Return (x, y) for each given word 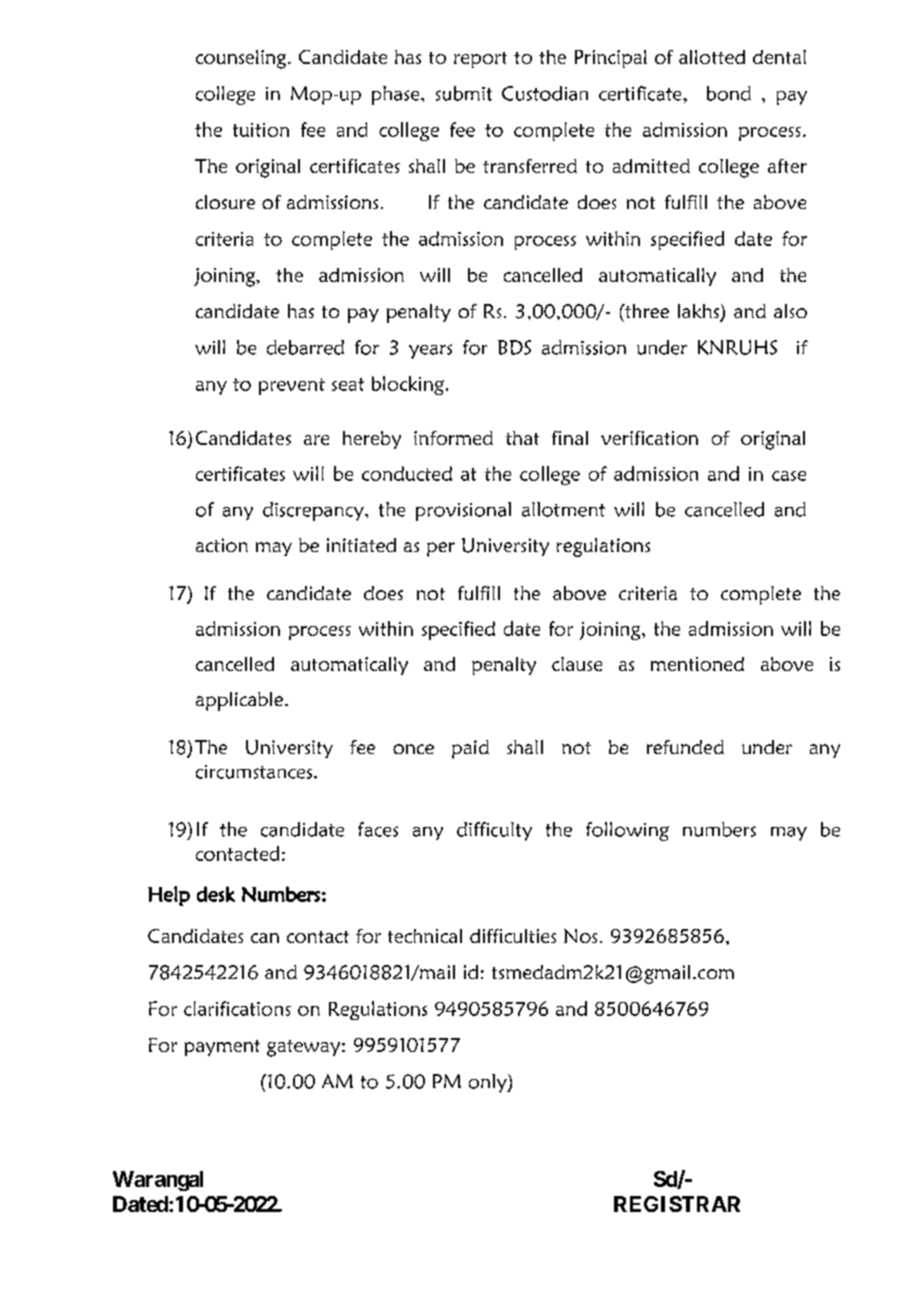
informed (453, 438)
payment (222, 1048)
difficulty (494, 831)
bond (729, 93)
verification (649, 438)
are (316, 440)
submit (464, 93)
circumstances (254, 772)
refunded (685, 747)
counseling (242, 59)
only (489, 1083)
